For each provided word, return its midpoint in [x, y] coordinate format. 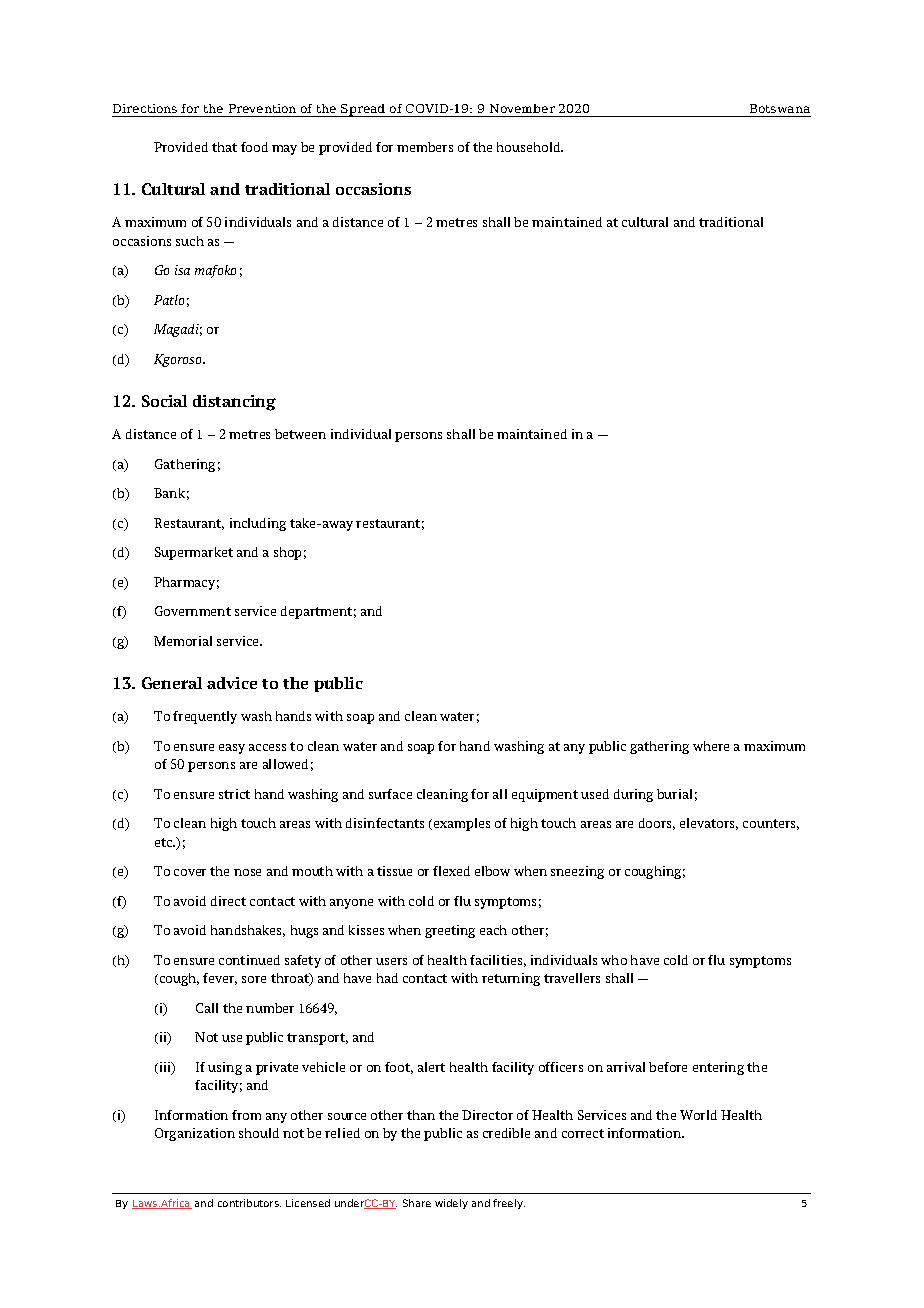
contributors [249, 1203]
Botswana [780, 108]
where [711, 746]
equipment [545, 795]
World [698, 1115]
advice [232, 683]
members [425, 147]
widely [451, 1204]
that [224, 147]
